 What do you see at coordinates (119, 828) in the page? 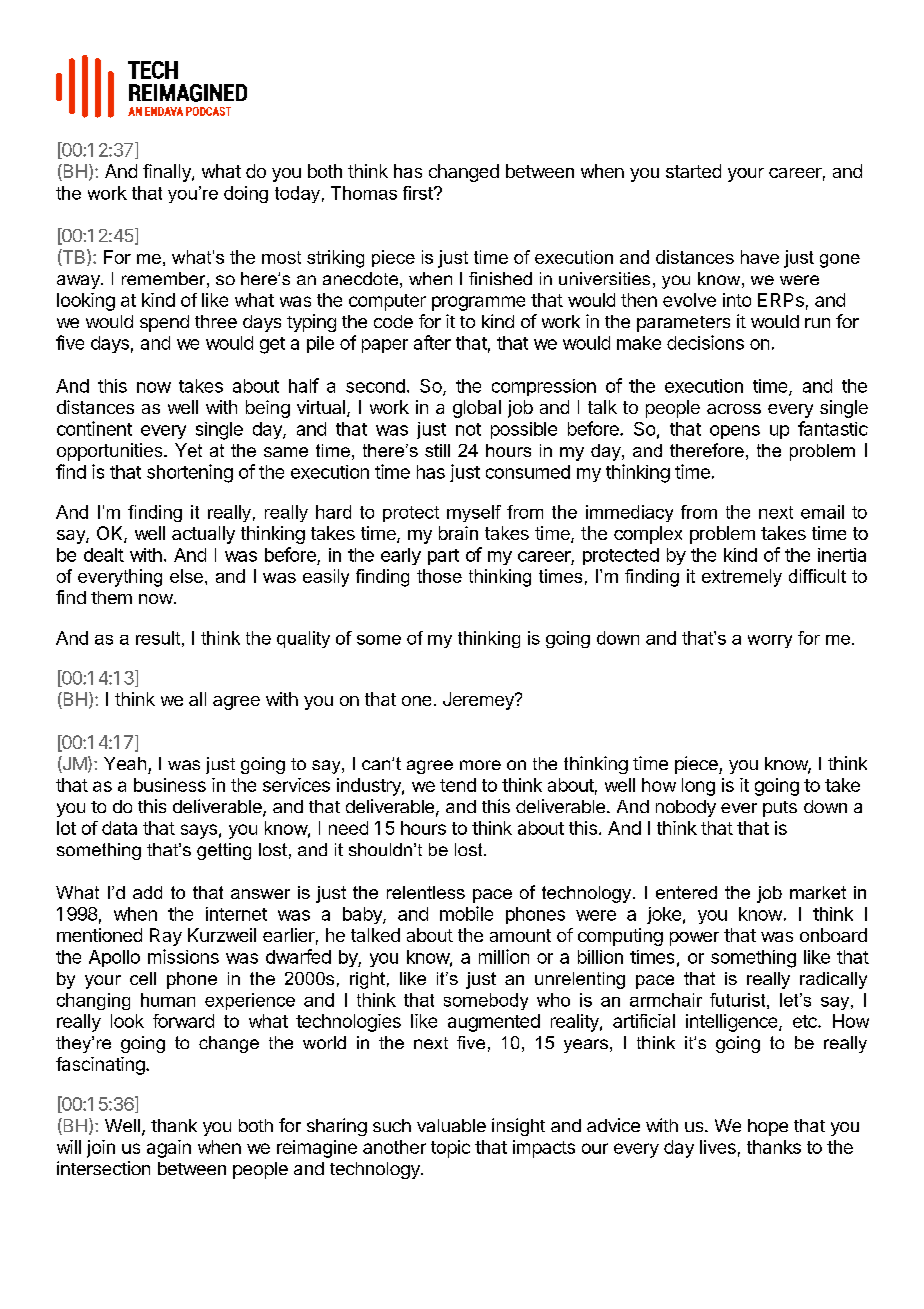
I see `data` at bounding box center [119, 828].
